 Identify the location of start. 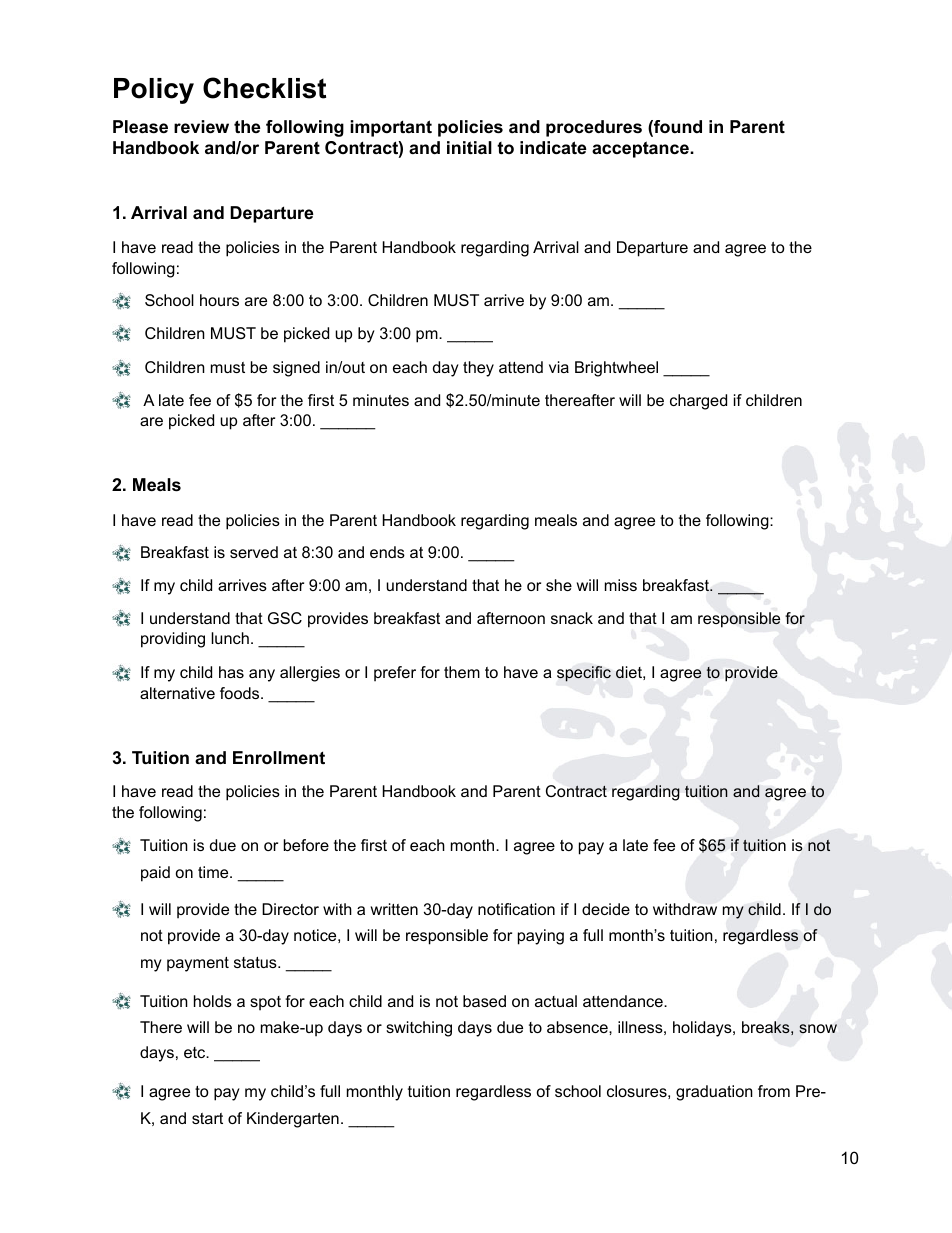
(207, 1118).
